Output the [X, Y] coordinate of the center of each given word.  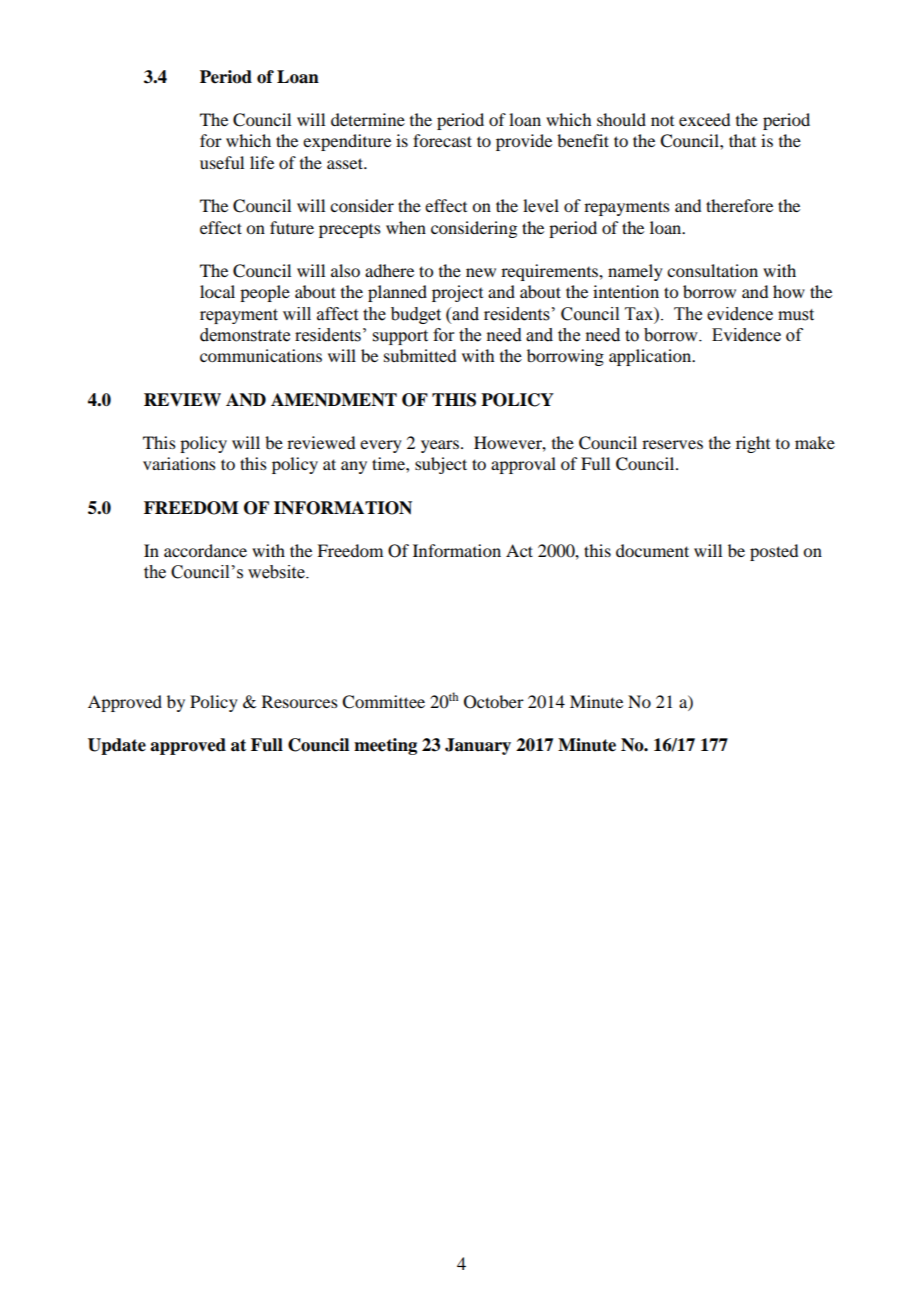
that [742, 140]
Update [117, 746]
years [440, 446]
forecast [442, 140]
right [753, 444]
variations [179, 463]
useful [222, 162]
